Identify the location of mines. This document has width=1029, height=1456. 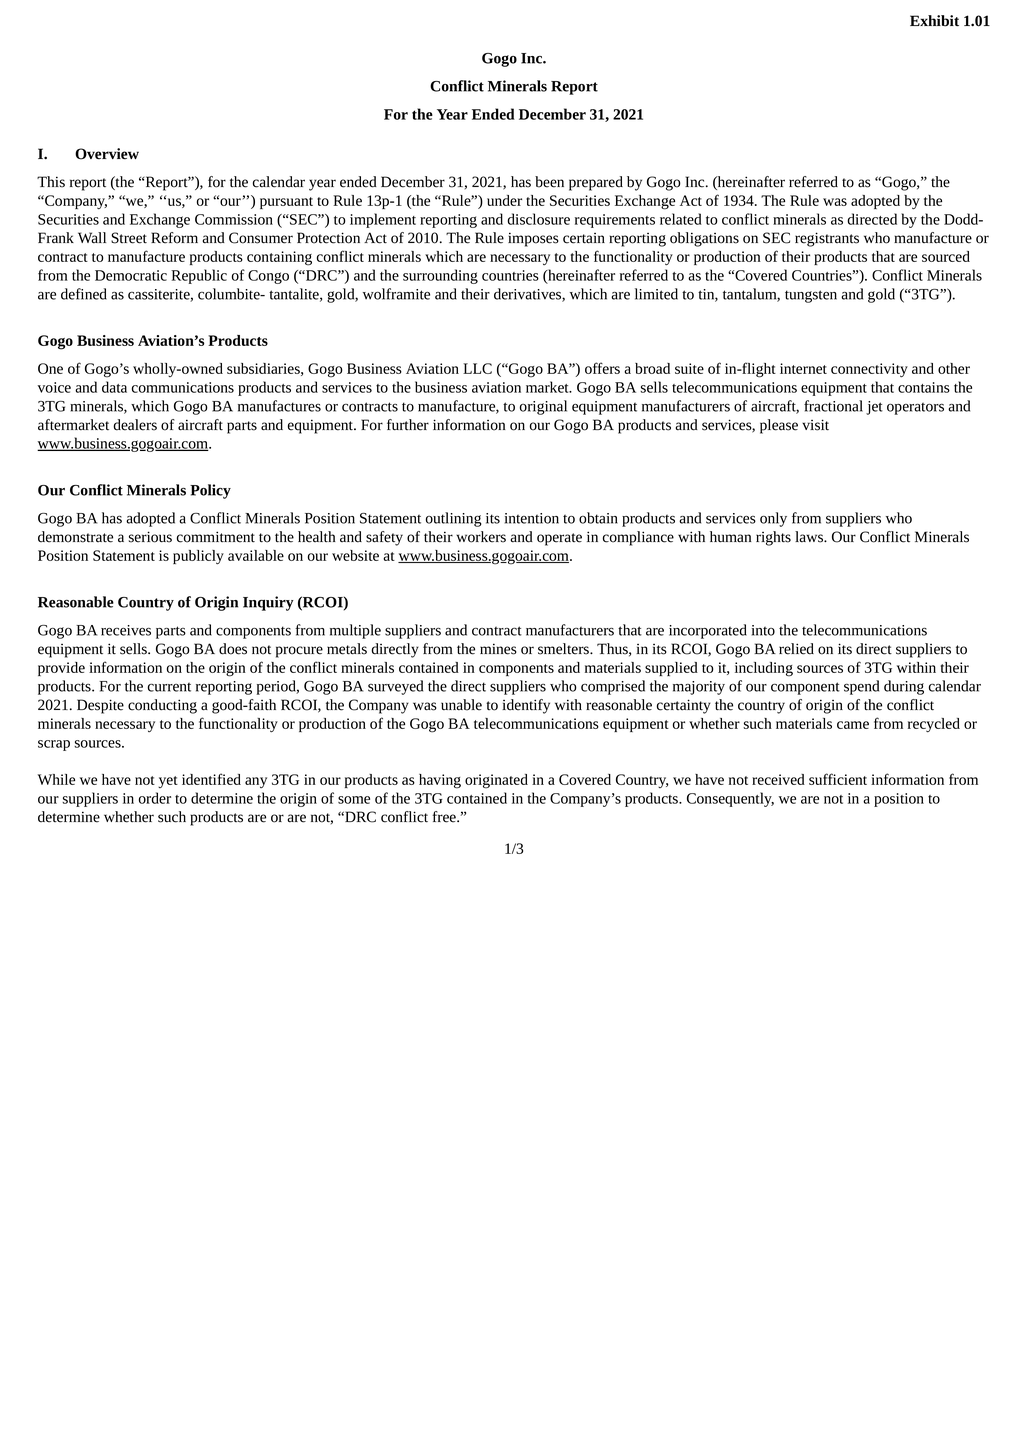
(498, 649).
